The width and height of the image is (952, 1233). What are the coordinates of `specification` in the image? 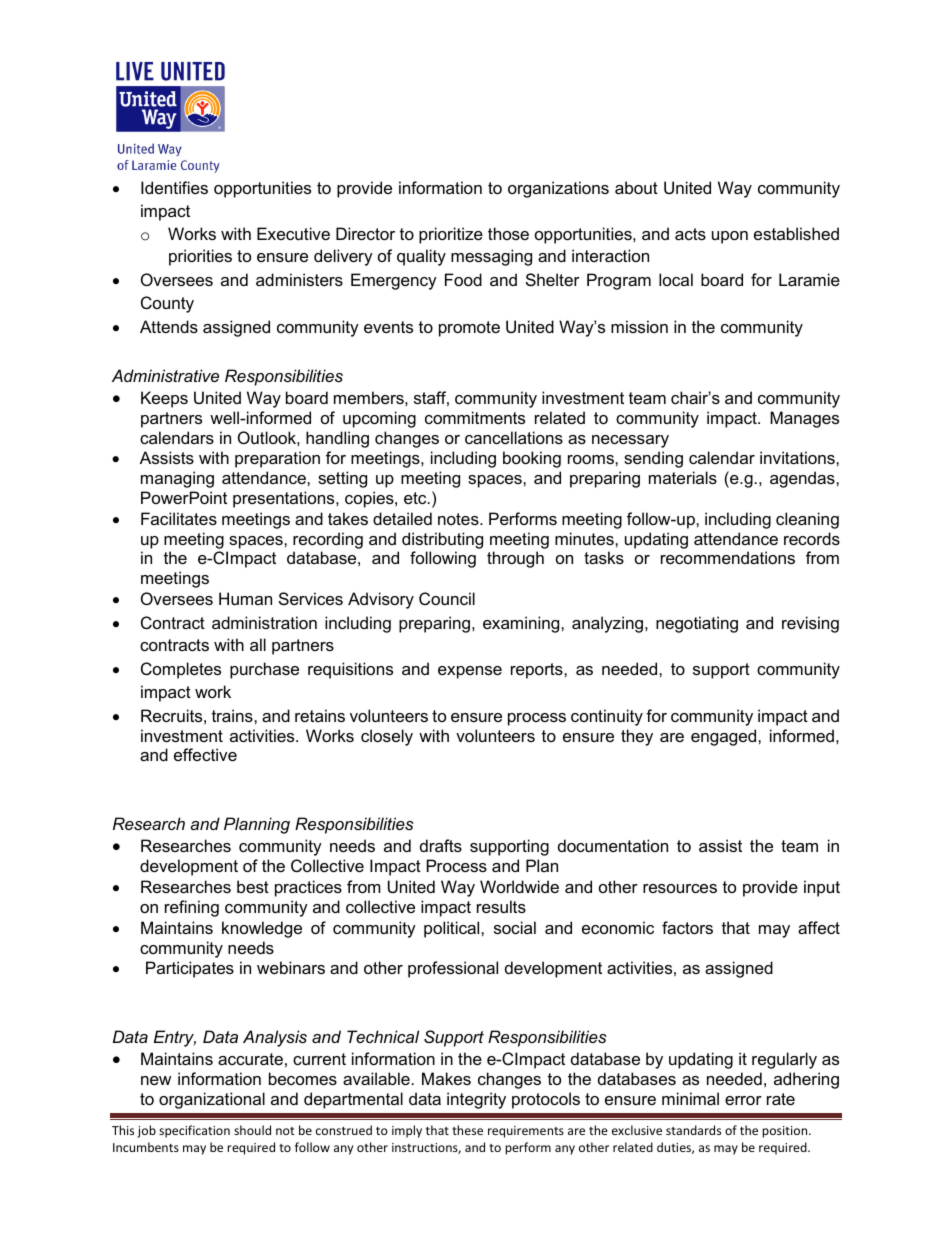 It's located at (194, 1131).
